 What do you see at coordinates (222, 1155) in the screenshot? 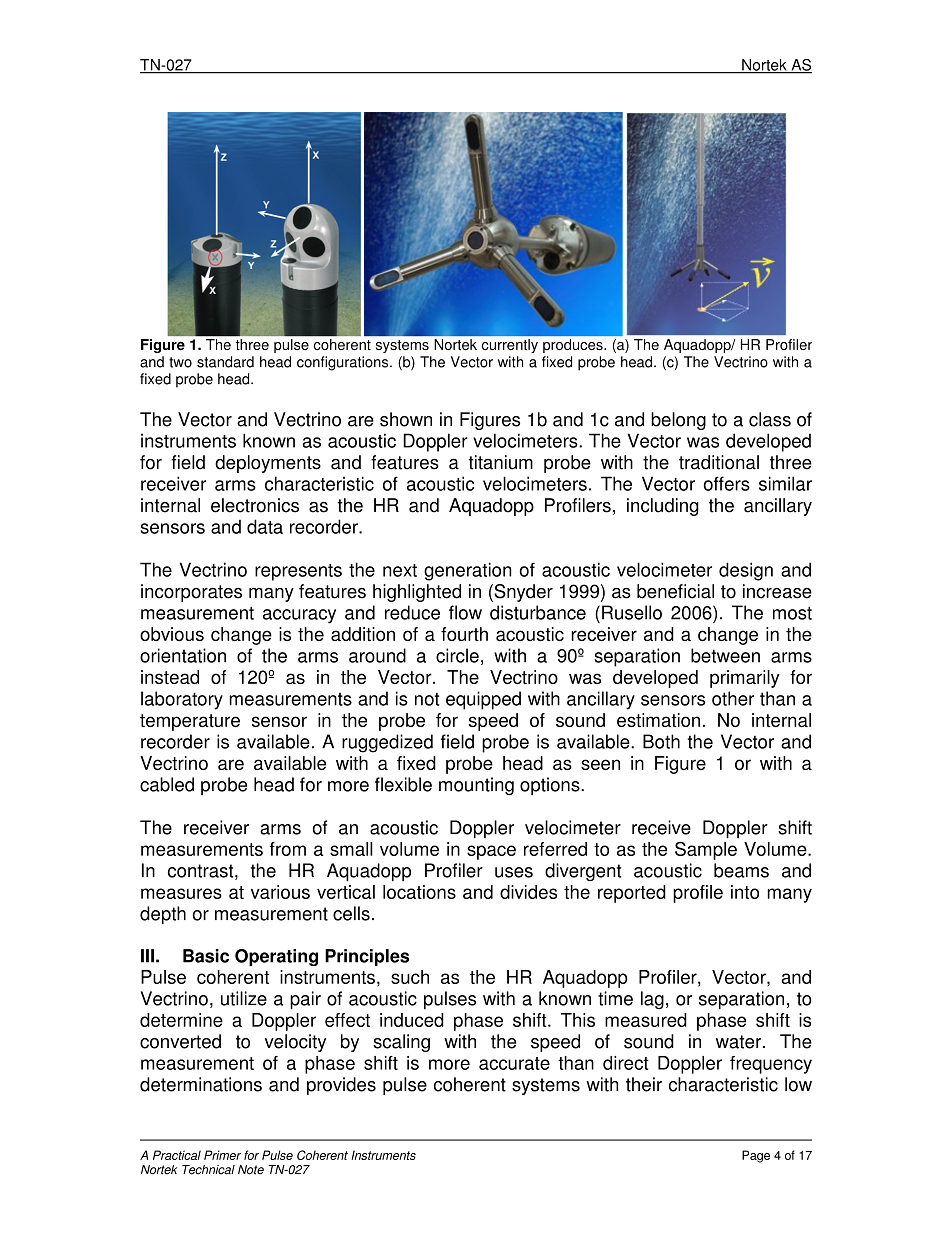
I see `Primer` at bounding box center [222, 1155].
